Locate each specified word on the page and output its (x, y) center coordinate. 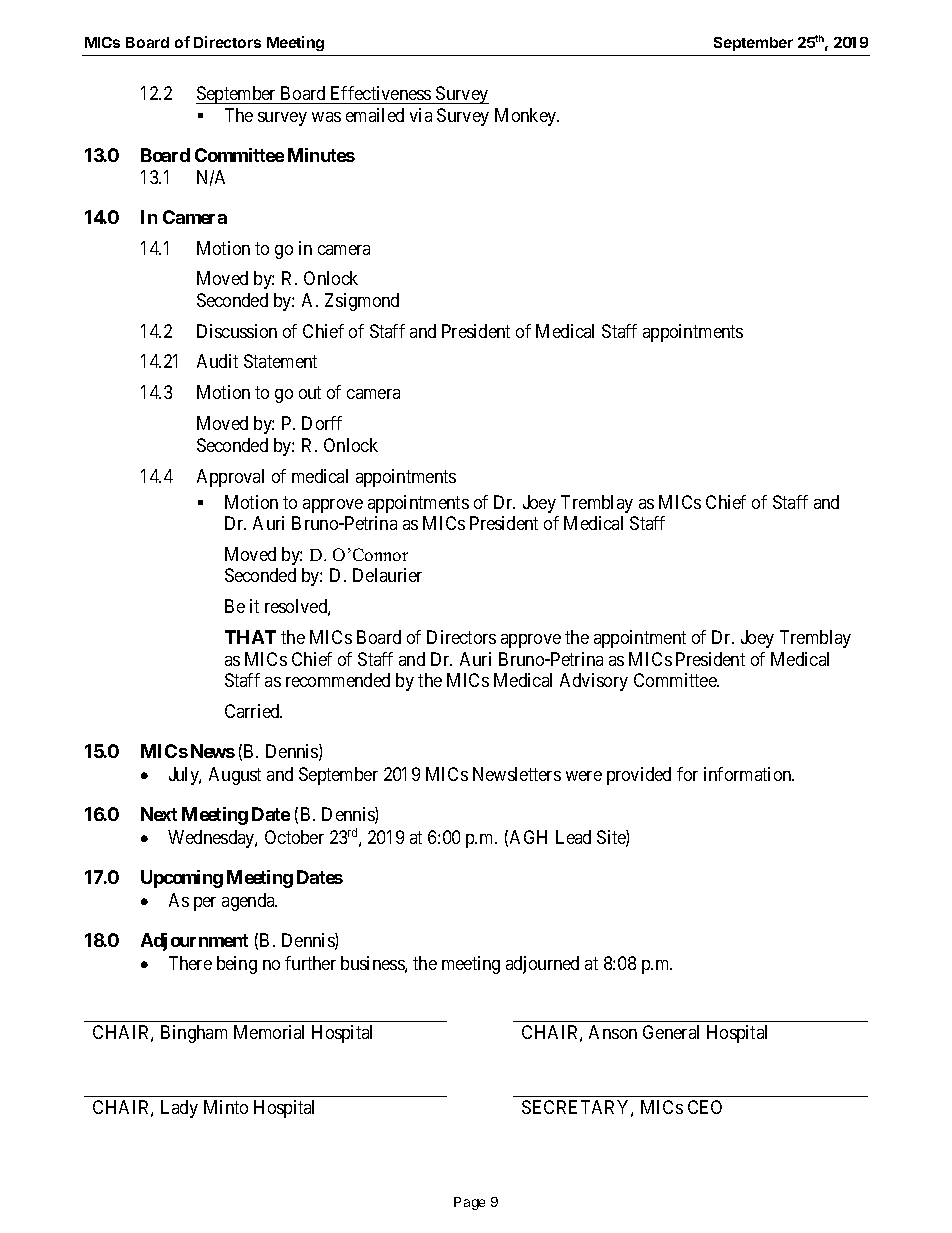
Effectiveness (380, 95)
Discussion (237, 331)
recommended (338, 680)
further (310, 963)
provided (639, 776)
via (421, 115)
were (584, 776)
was (326, 117)
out (310, 393)
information (749, 774)
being (237, 965)
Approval (230, 478)
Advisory (594, 682)
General (671, 1032)
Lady (179, 1109)
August (235, 776)
